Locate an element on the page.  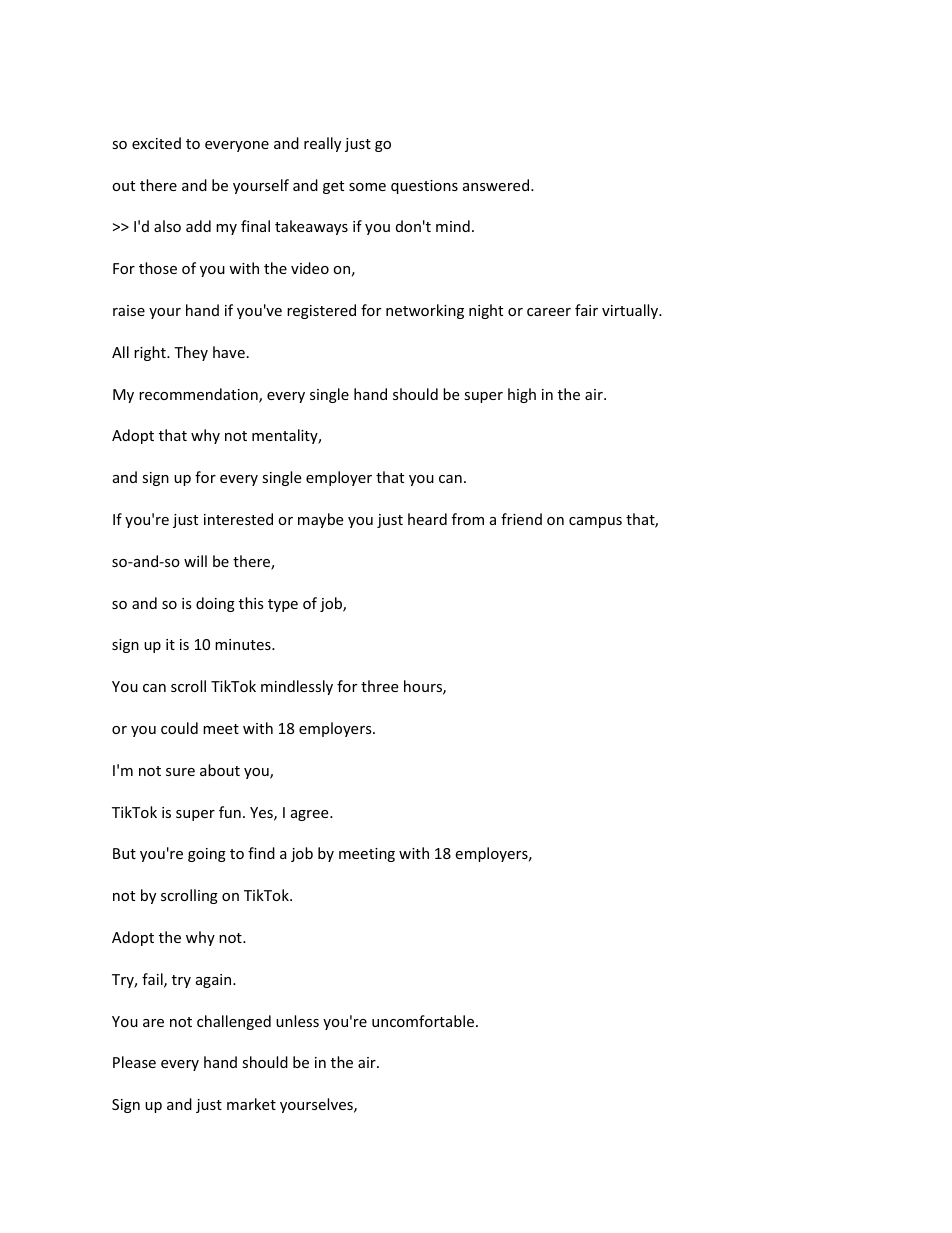
heard is located at coordinates (427, 519).
